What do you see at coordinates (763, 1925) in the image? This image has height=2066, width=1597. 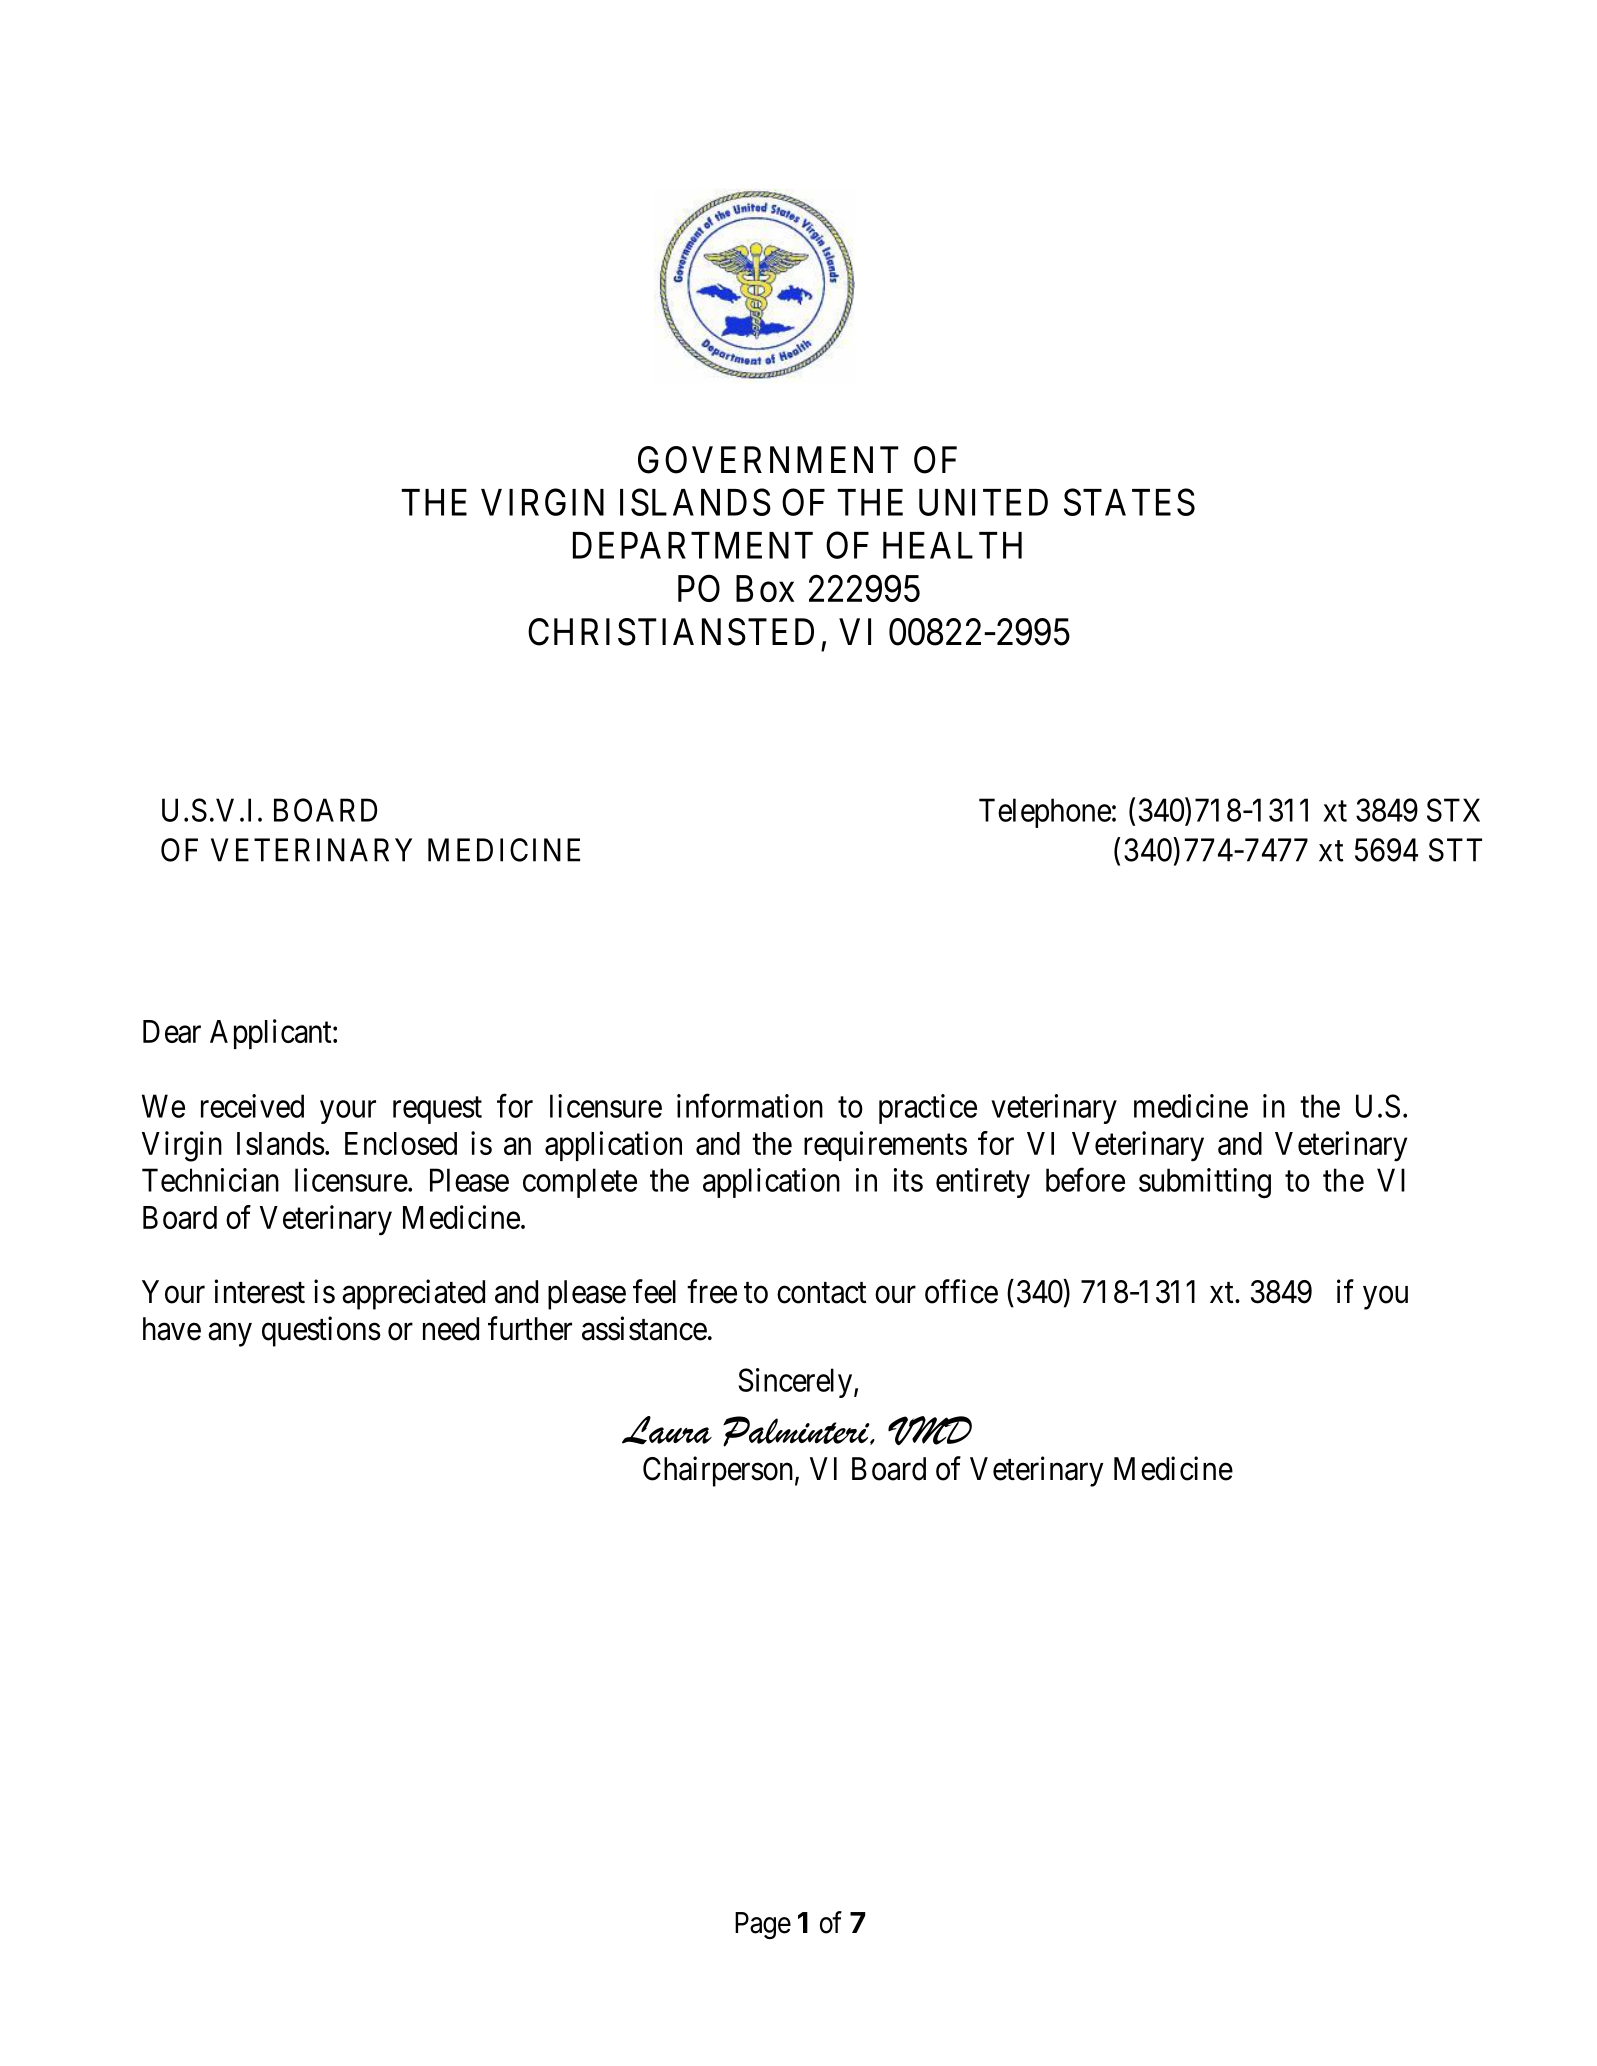 I see `Page` at bounding box center [763, 1925].
